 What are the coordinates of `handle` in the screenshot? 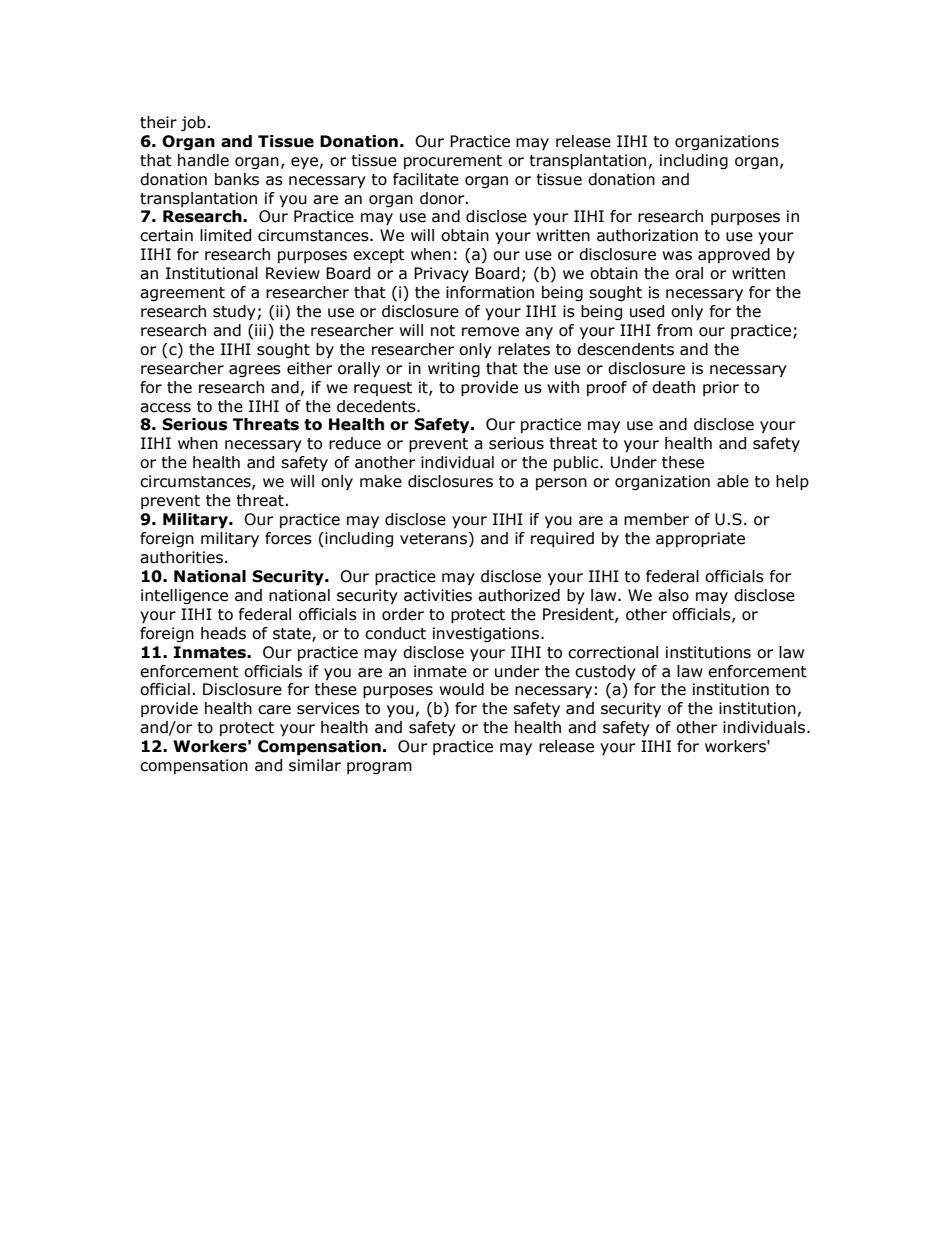 It's located at (203, 160).
